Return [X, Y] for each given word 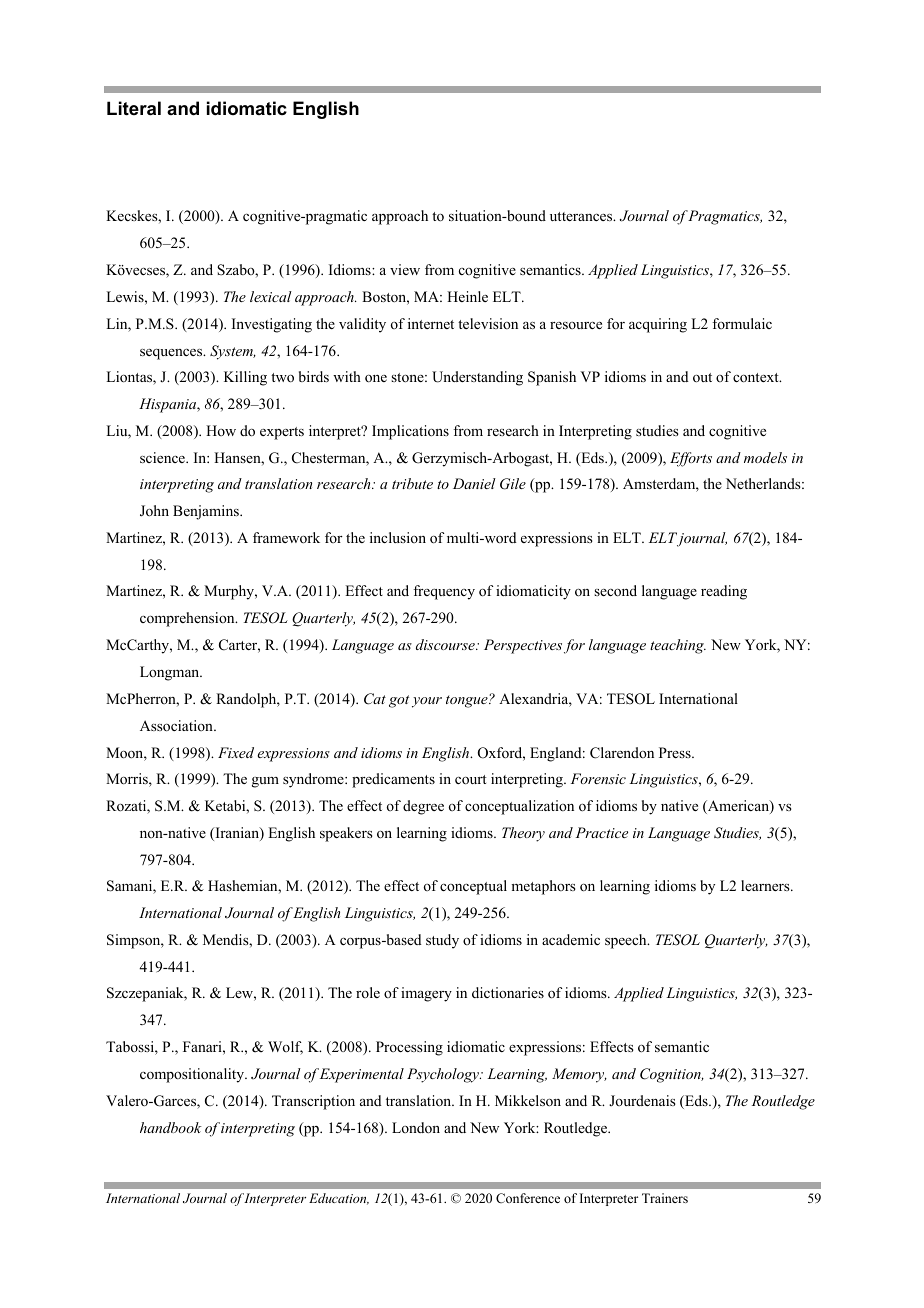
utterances [582, 216]
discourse [446, 644]
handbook [171, 1127]
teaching [678, 646]
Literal [134, 108]
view [405, 269]
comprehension [188, 619]
